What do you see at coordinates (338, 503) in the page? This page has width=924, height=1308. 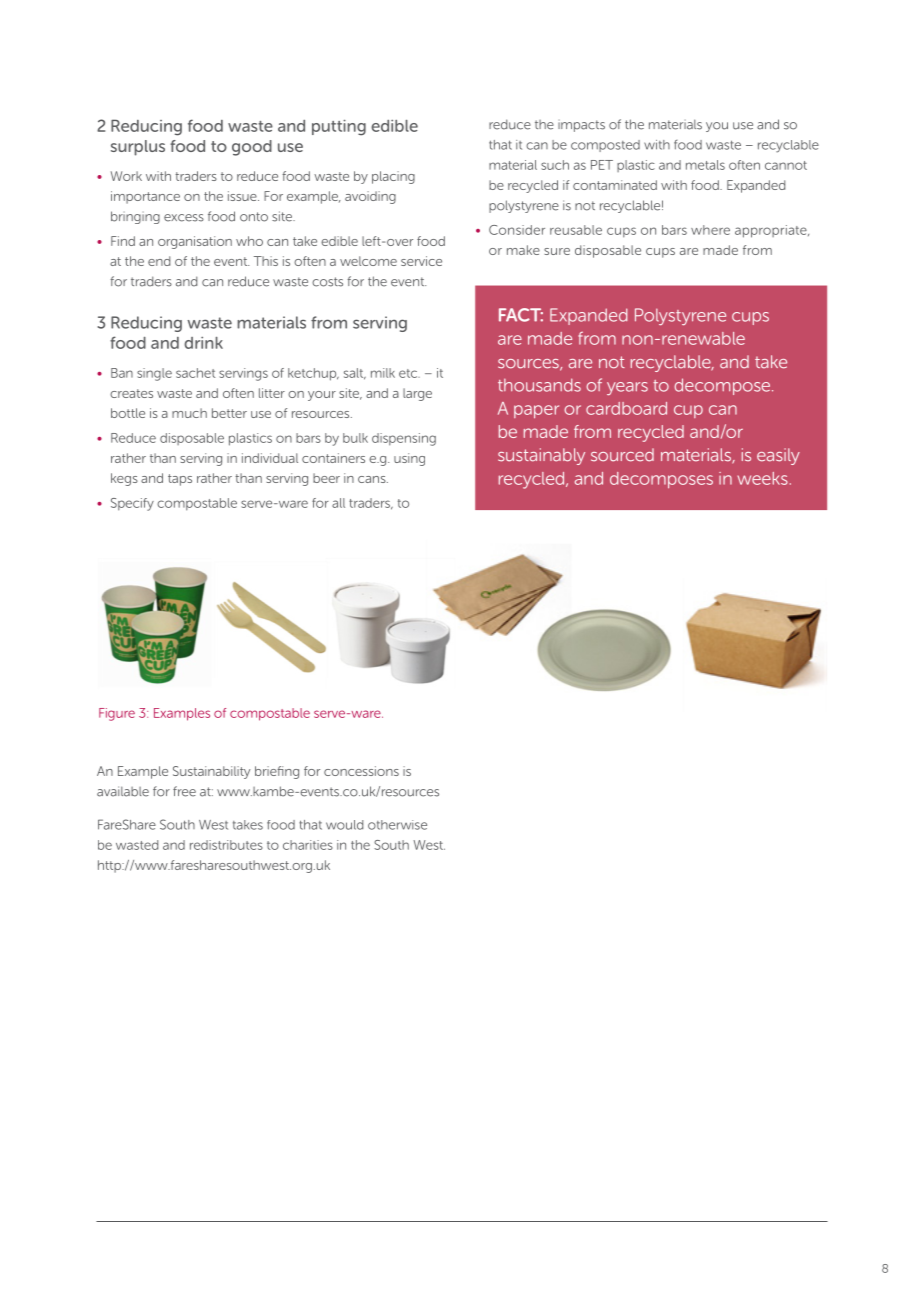 I see `all` at bounding box center [338, 503].
